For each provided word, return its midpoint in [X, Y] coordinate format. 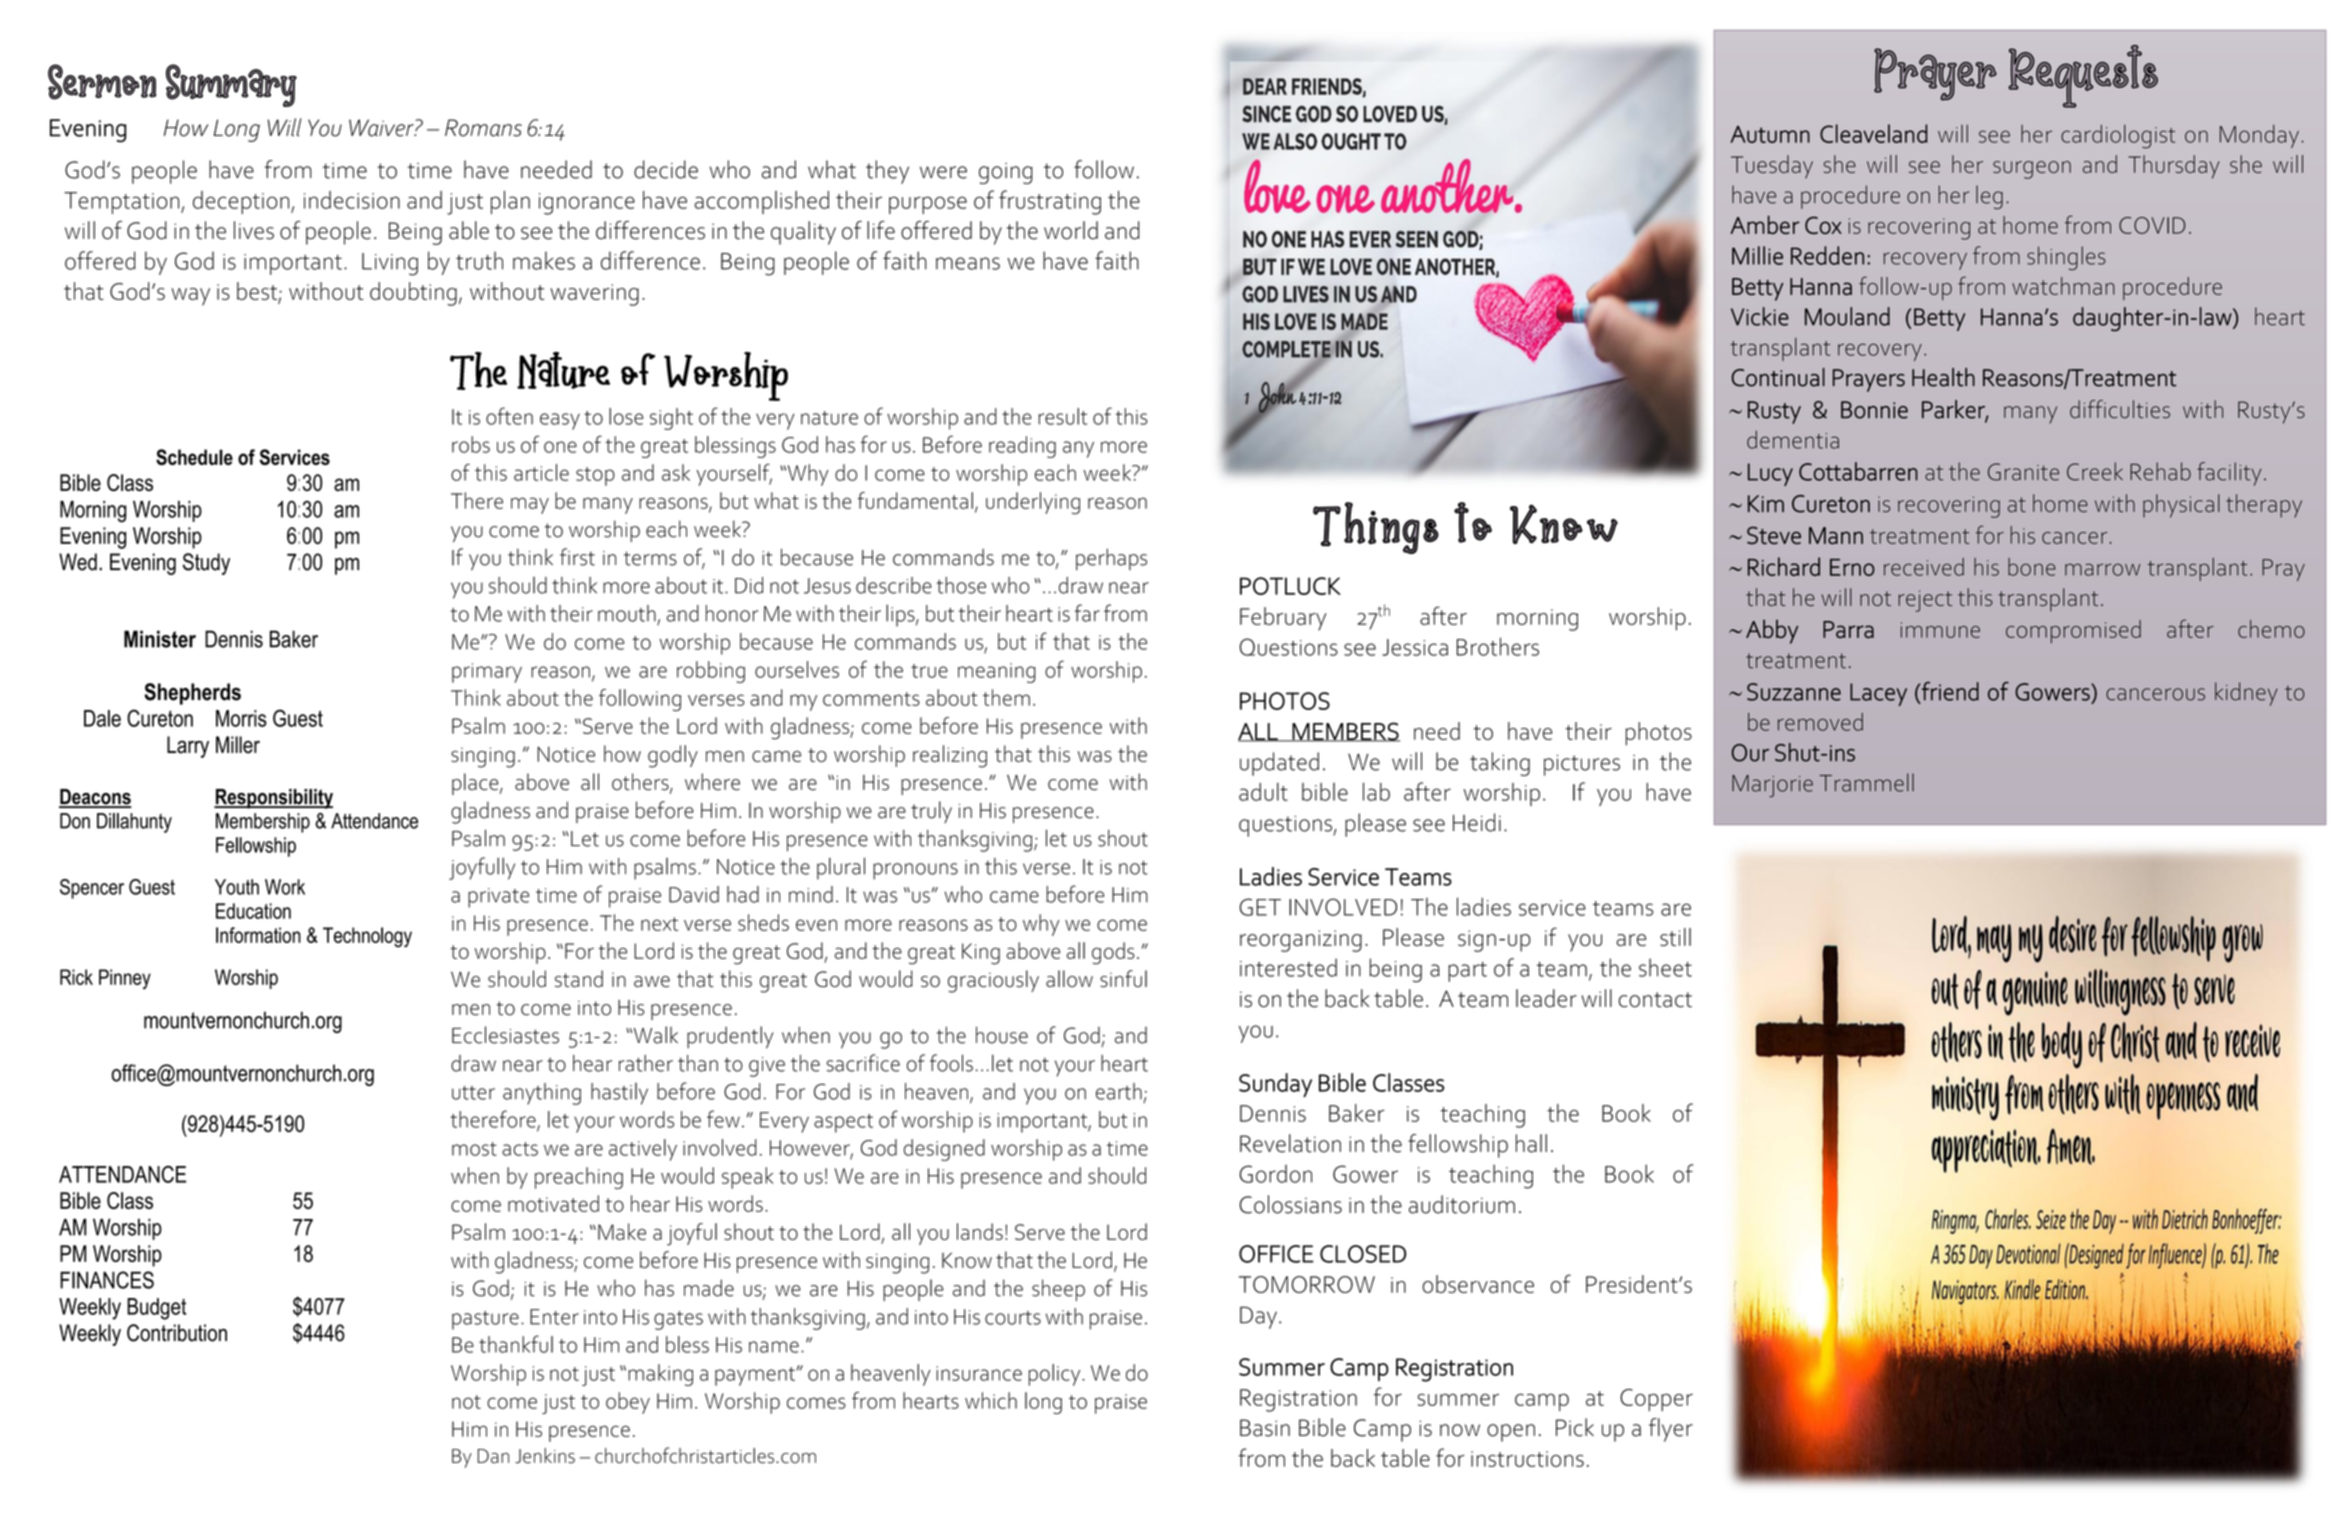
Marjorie [1772, 786]
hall [1531, 1143]
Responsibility [273, 799]
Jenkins [545, 1456]
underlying [1033, 503]
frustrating [1050, 202]
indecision [352, 200]
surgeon [2032, 170]
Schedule [194, 457]
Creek [2095, 471]
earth [1119, 1091]
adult [1263, 791]
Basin [1265, 1428]
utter [473, 1093]
